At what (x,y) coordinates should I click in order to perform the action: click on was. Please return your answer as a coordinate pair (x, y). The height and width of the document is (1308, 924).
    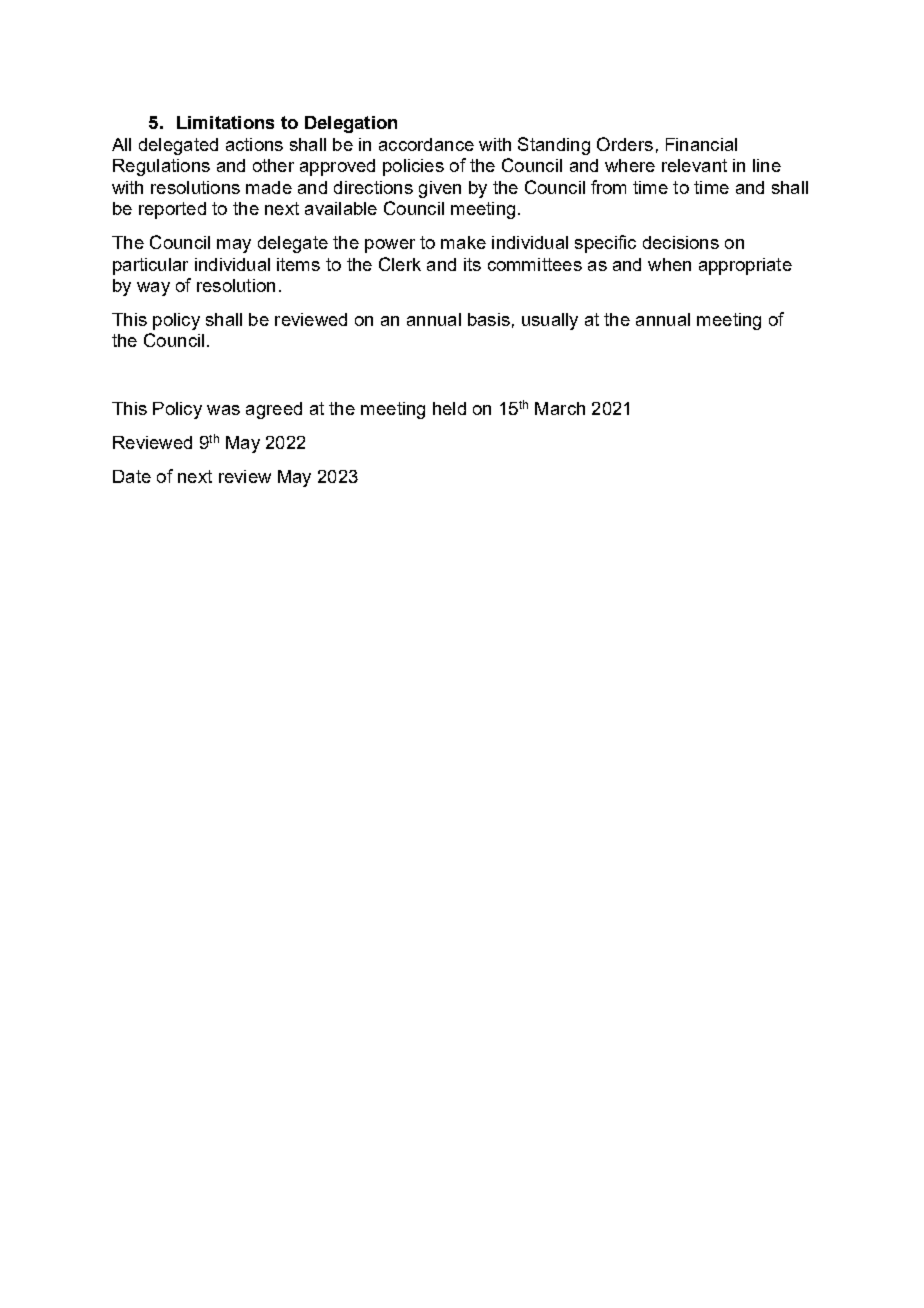
    Looking at the image, I should click on (223, 410).
